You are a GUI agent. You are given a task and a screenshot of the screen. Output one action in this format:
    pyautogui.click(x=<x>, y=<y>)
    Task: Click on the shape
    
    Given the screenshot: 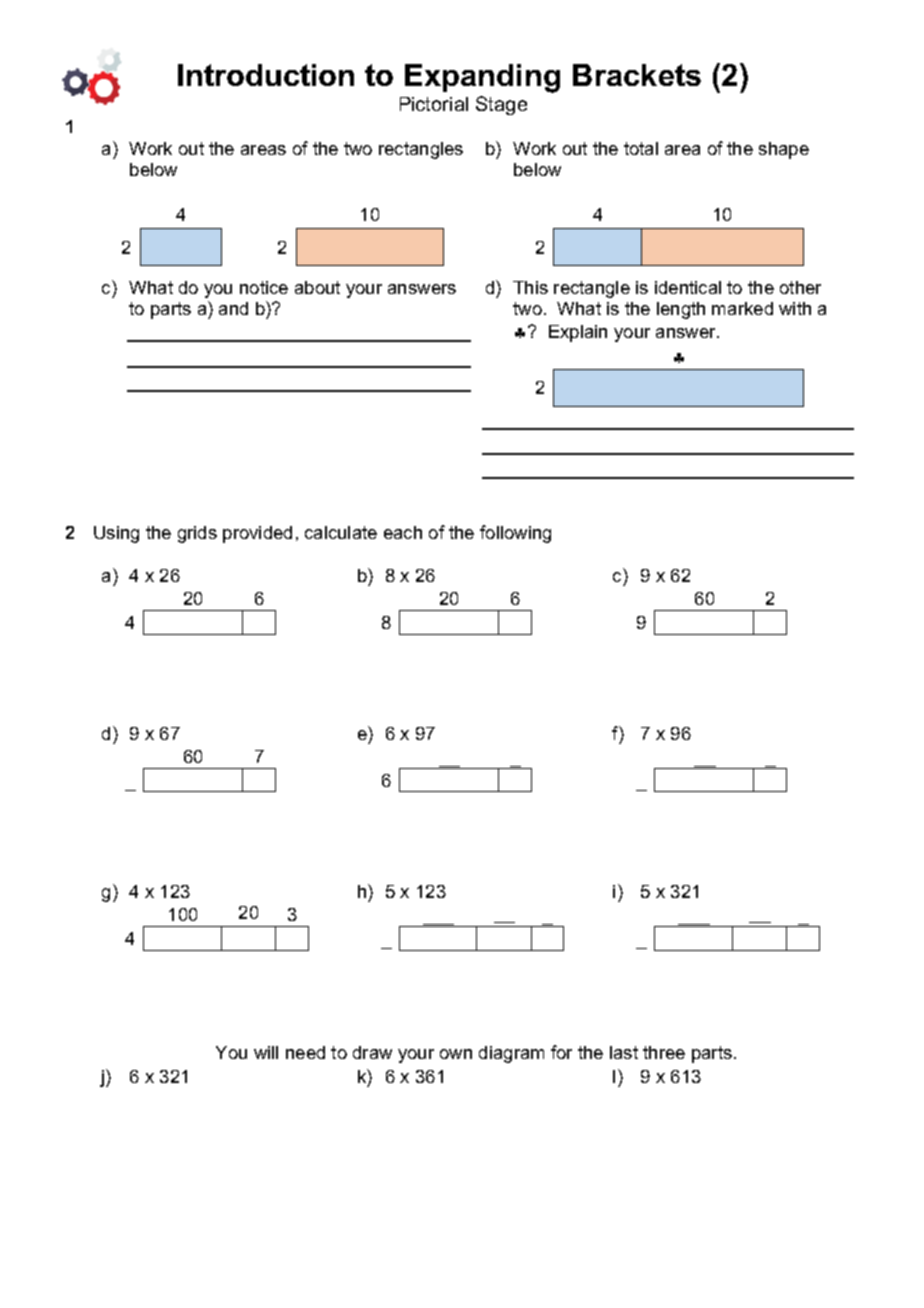 What is the action you would take?
    pyautogui.click(x=784, y=150)
